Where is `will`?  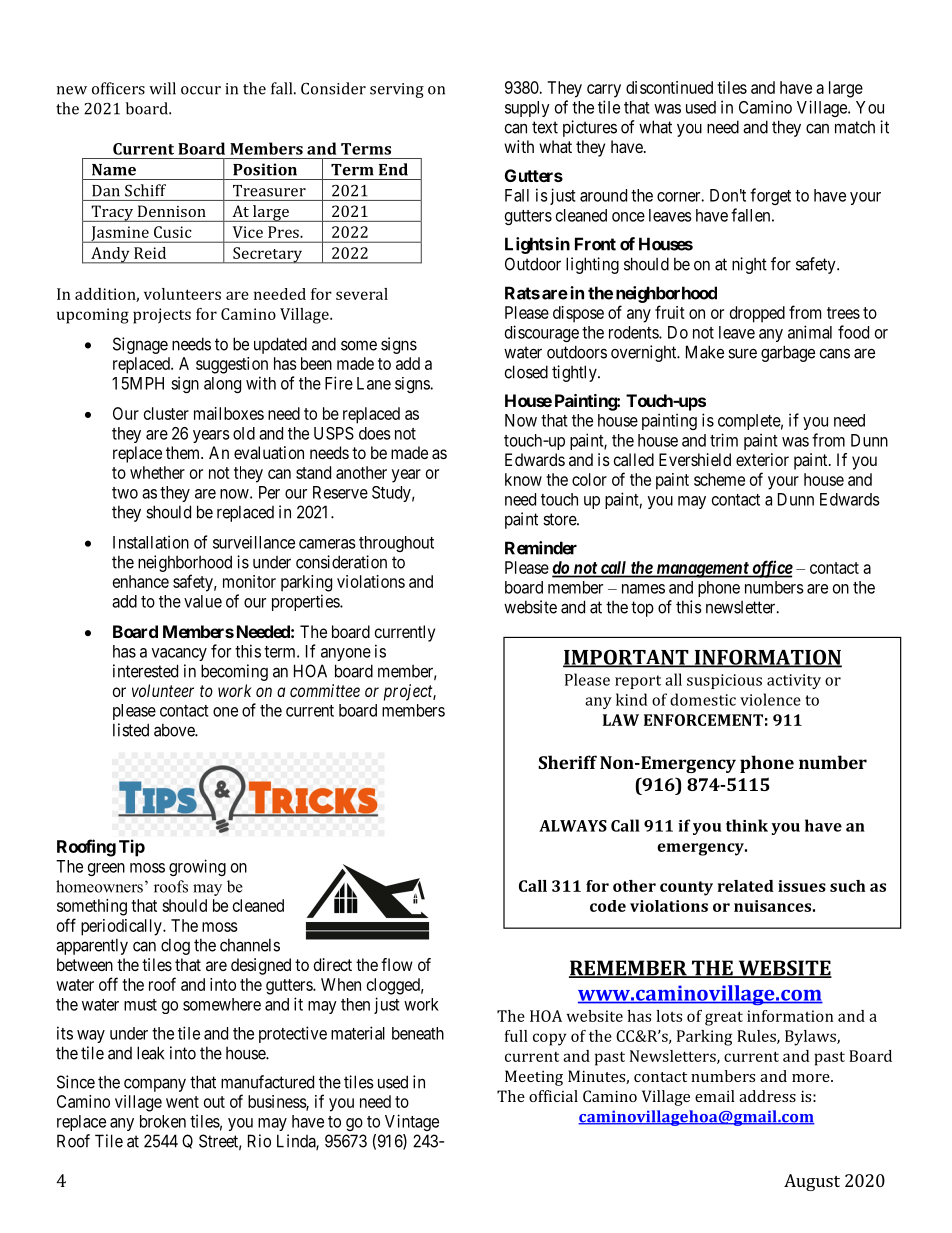
will is located at coordinates (162, 88).
